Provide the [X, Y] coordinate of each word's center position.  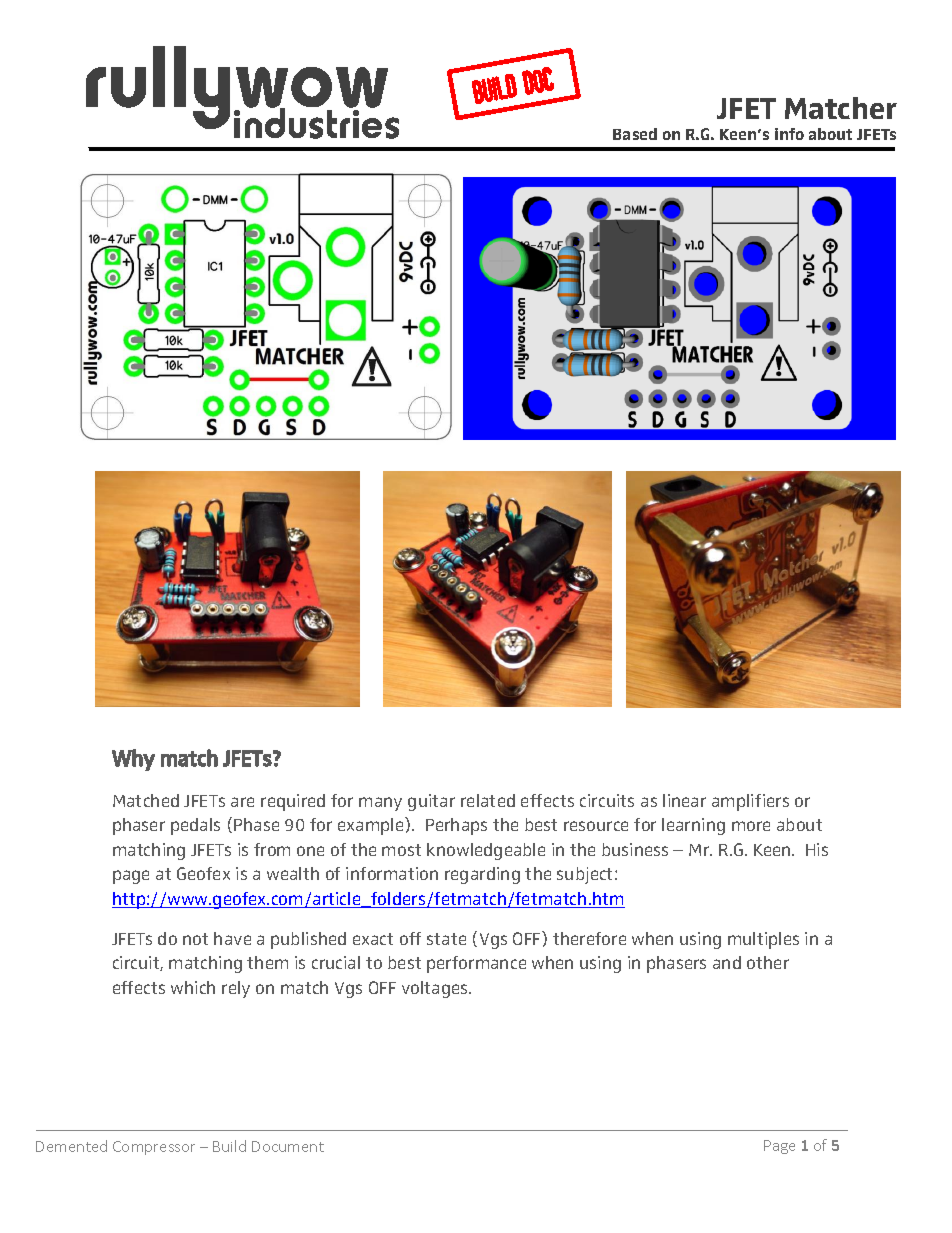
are [242, 802]
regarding [482, 875]
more [751, 826]
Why [133, 760]
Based [635, 134]
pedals [195, 826]
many [380, 804]
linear [684, 800]
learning [693, 826]
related [488, 800]
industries [316, 122]
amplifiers [750, 802]
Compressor [154, 1148]
